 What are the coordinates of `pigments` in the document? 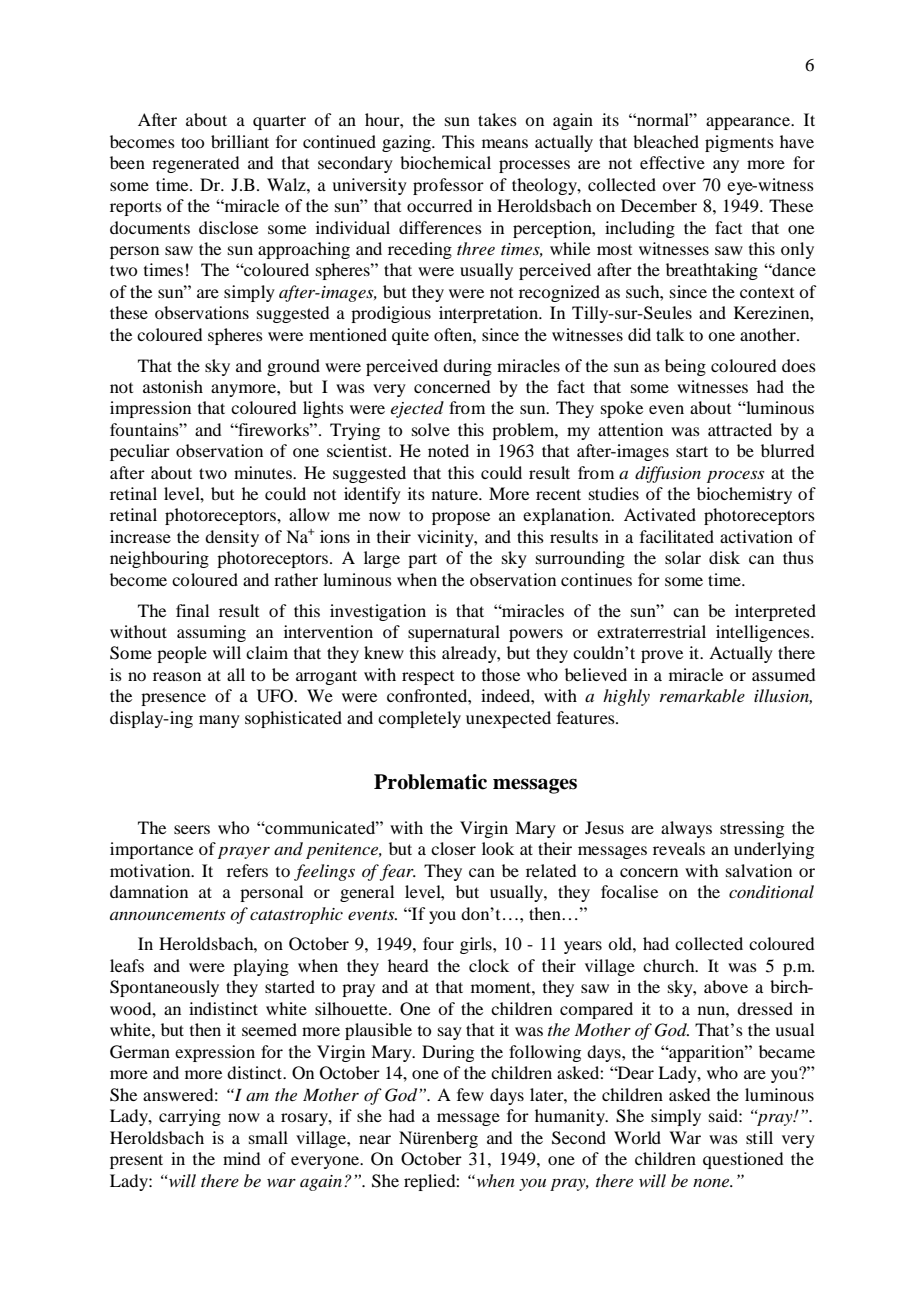 It's located at (739, 143).
